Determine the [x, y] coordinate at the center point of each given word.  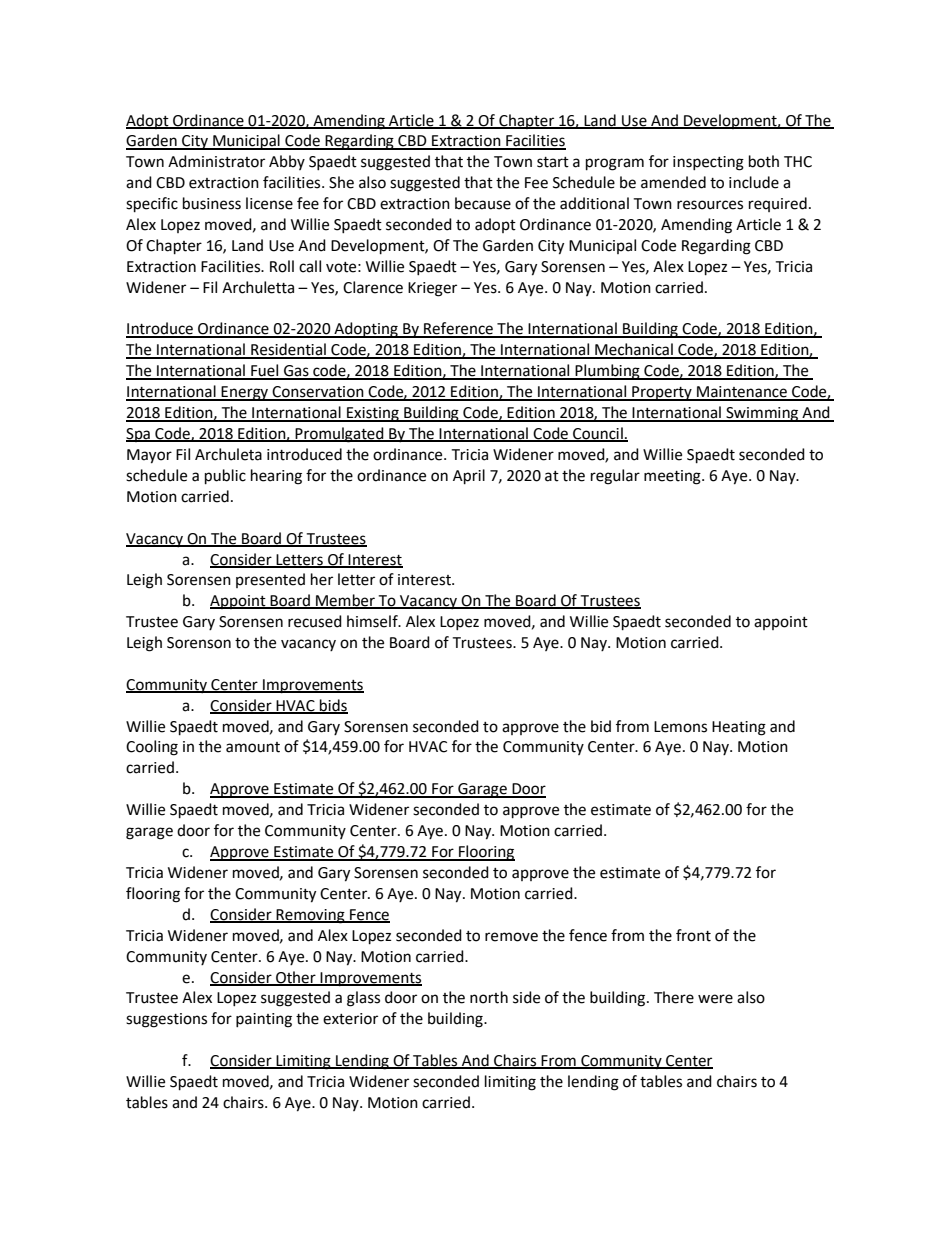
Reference [459, 329]
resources [710, 205]
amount [253, 747]
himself [373, 621]
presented [270, 580]
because [483, 203]
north [489, 997]
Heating [739, 728]
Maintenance [742, 393]
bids [333, 706]
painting [264, 1020]
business [212, 203]
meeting [673, 477]
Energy [245, 393]
